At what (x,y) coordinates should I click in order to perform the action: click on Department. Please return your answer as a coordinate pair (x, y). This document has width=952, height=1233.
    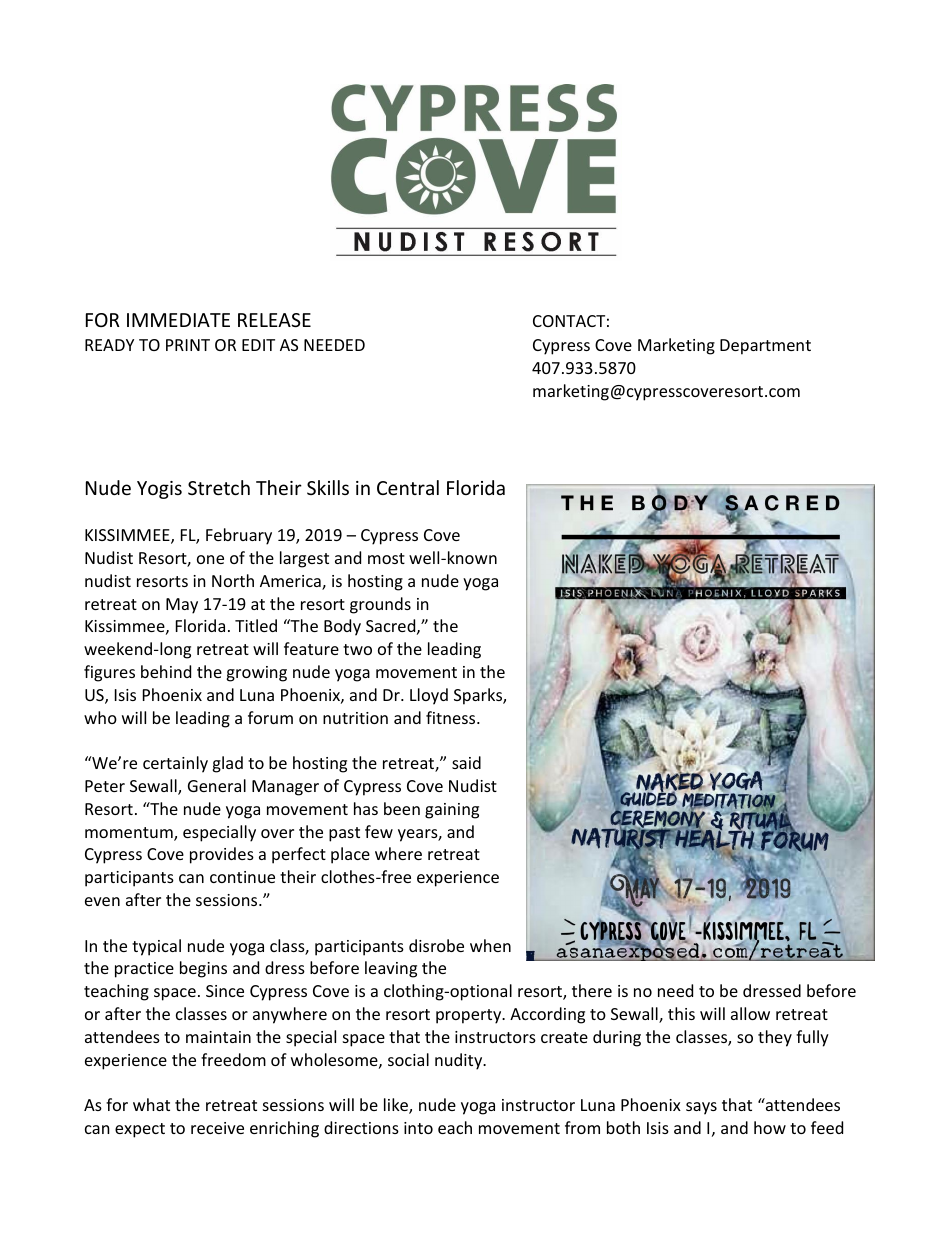
    Looking at the image, I should click on (765, 347).
